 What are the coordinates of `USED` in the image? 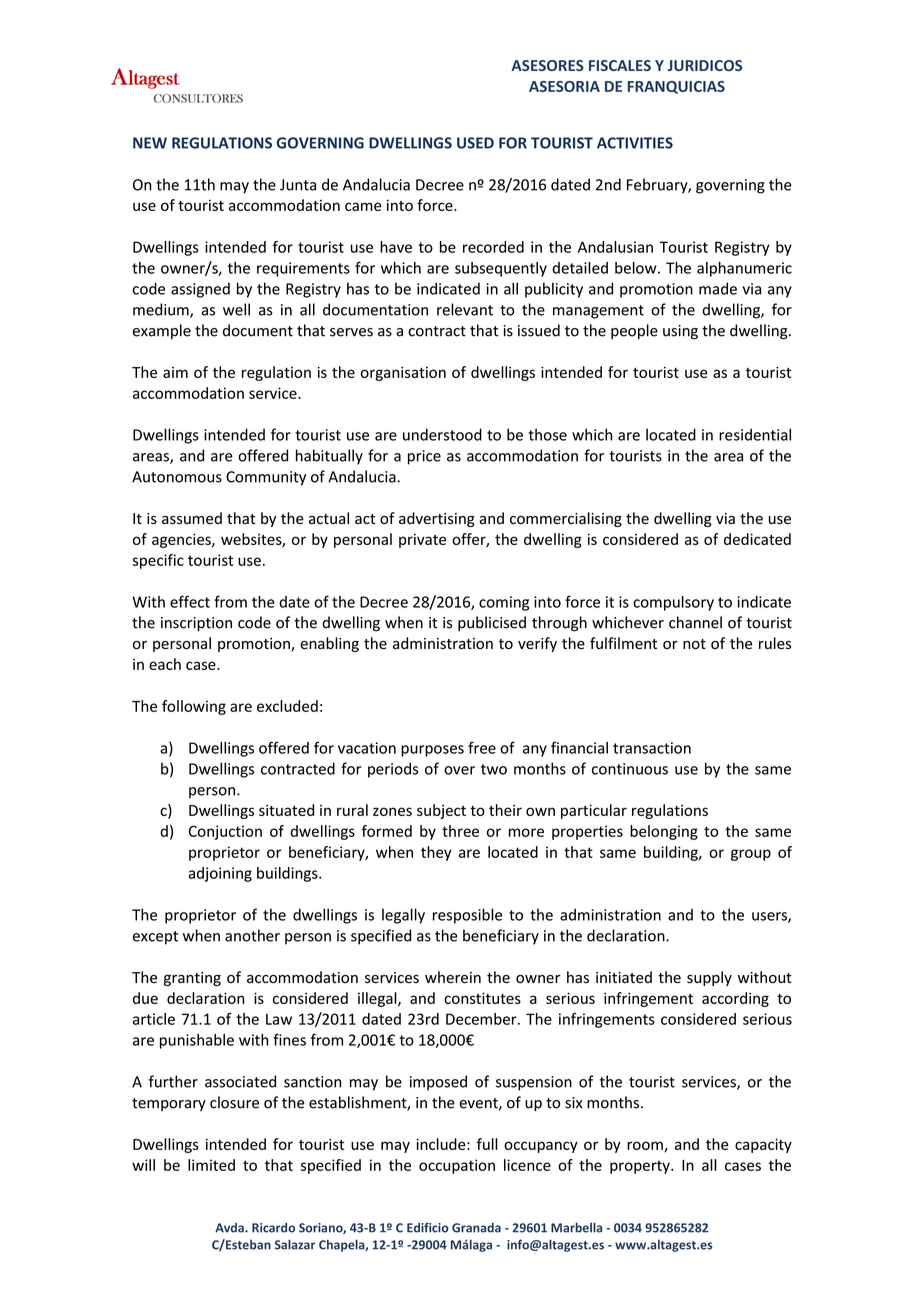 It's located at (475, 143).
